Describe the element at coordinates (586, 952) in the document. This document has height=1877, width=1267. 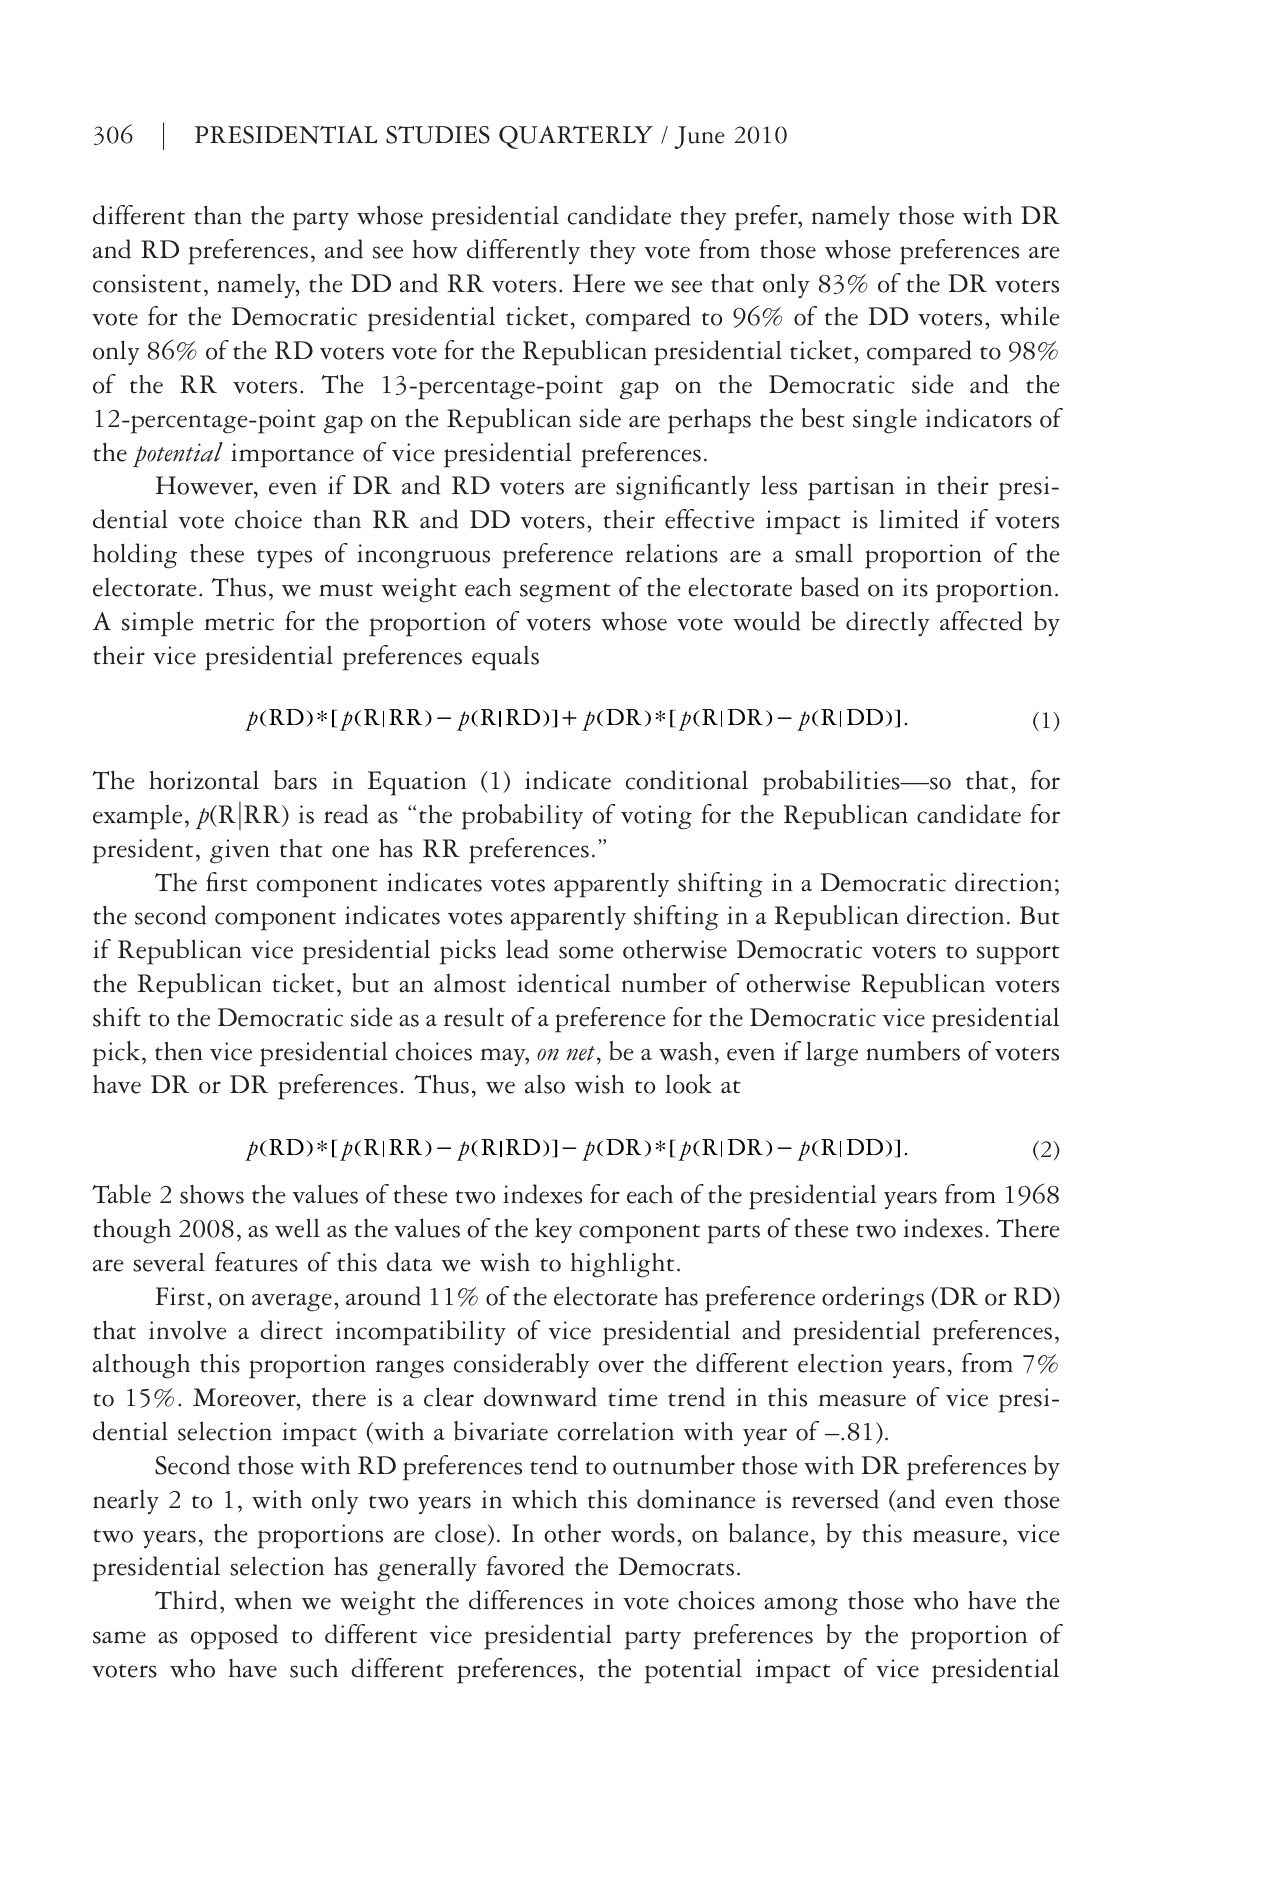
I see `some` at that location.
